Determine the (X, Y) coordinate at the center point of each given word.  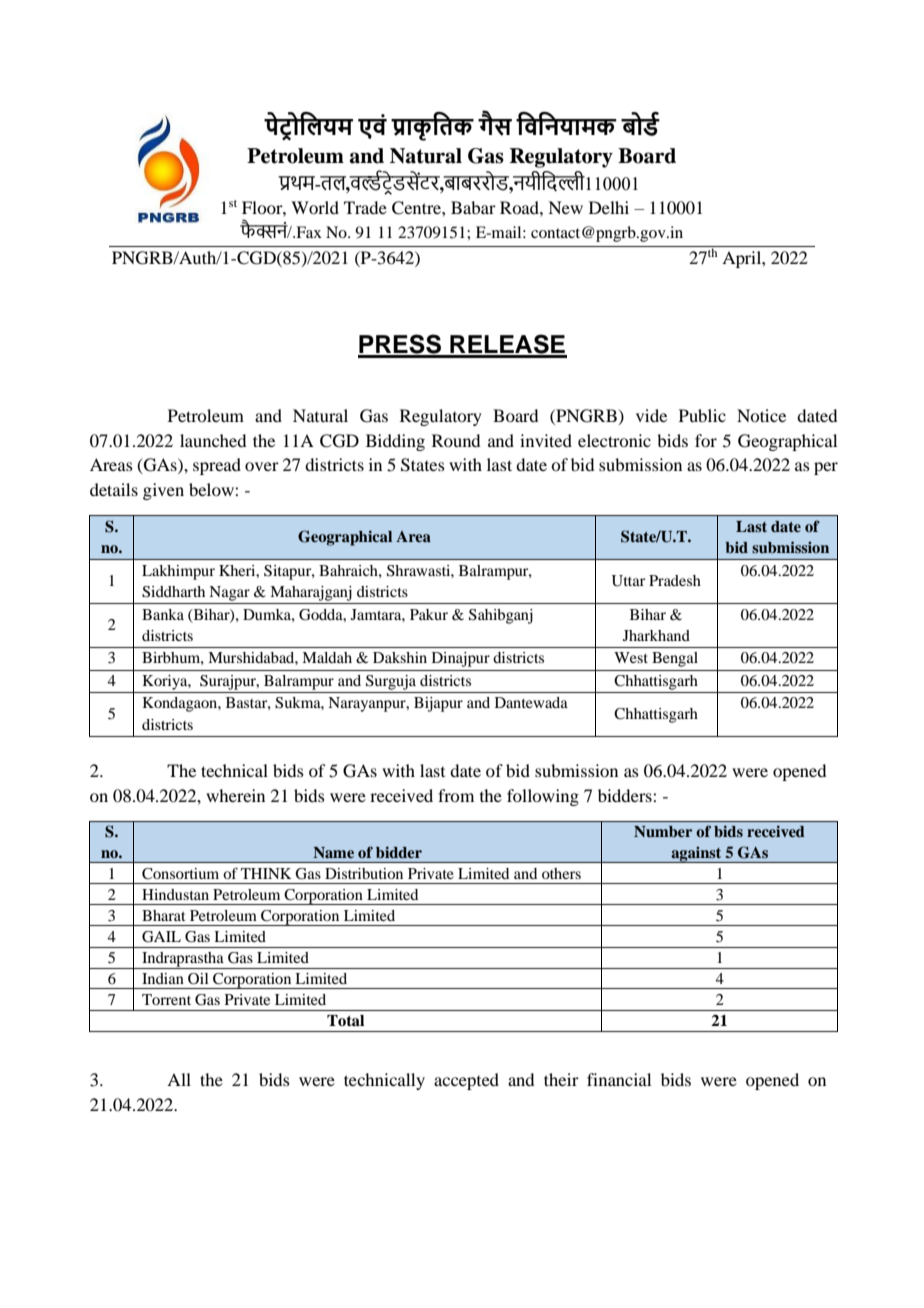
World (315, 207)
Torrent (166, 999)
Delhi (609, 207)
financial (619, 1079)
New (565, 207)
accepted (466, 1081)
